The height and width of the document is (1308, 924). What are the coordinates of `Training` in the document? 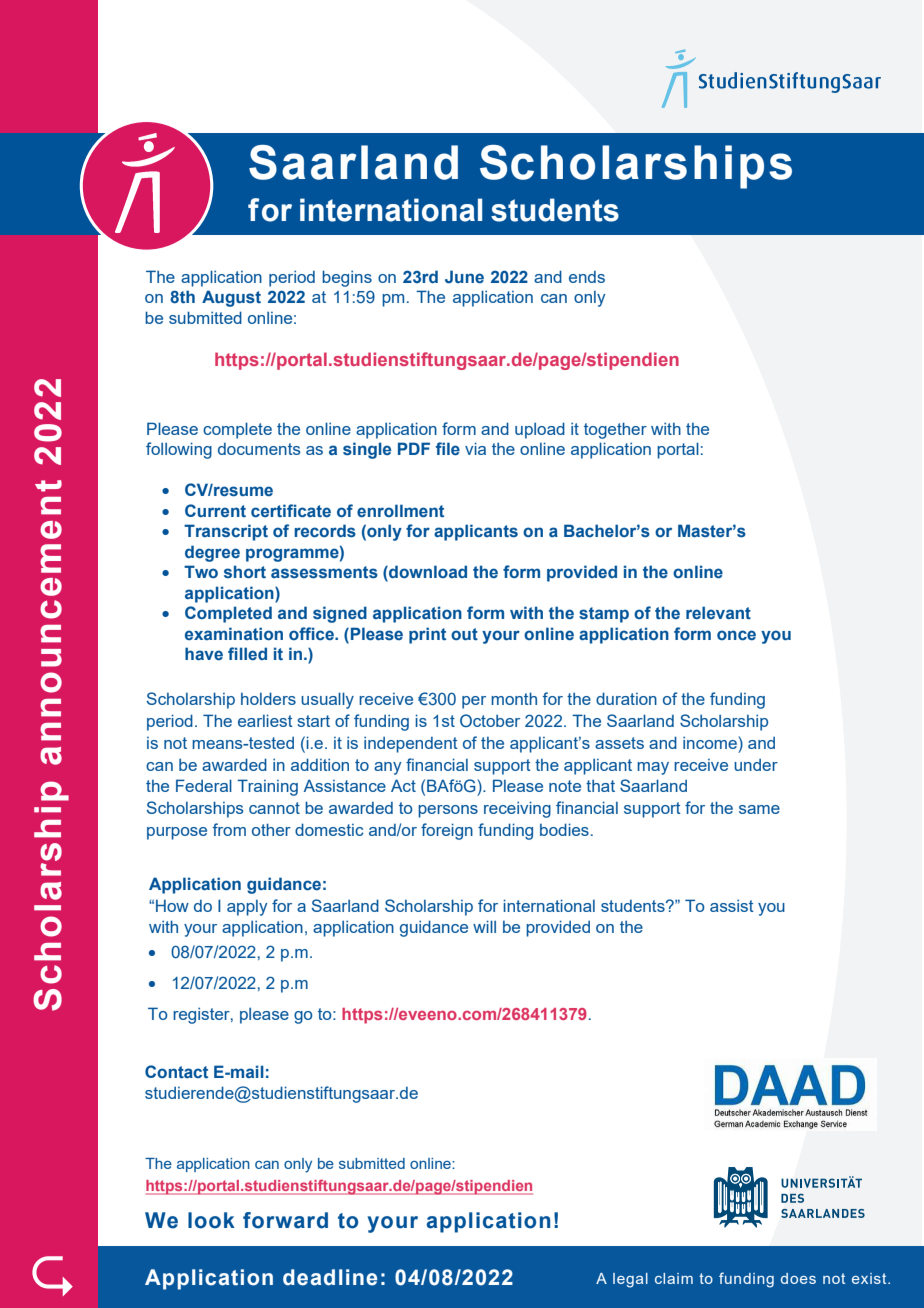 It's located at (267, 787).
